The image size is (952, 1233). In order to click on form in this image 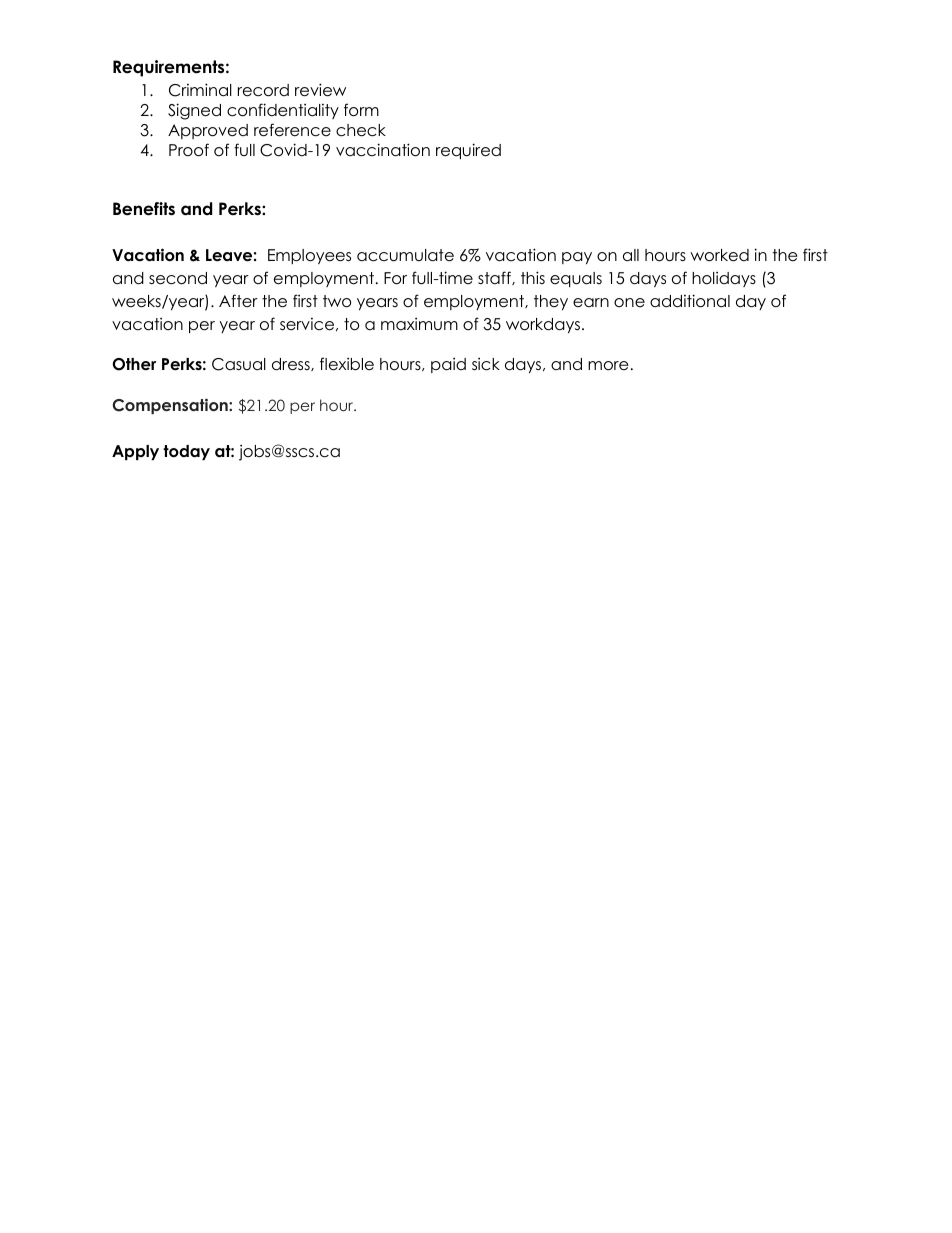, I will do `click(361, 110)`.
